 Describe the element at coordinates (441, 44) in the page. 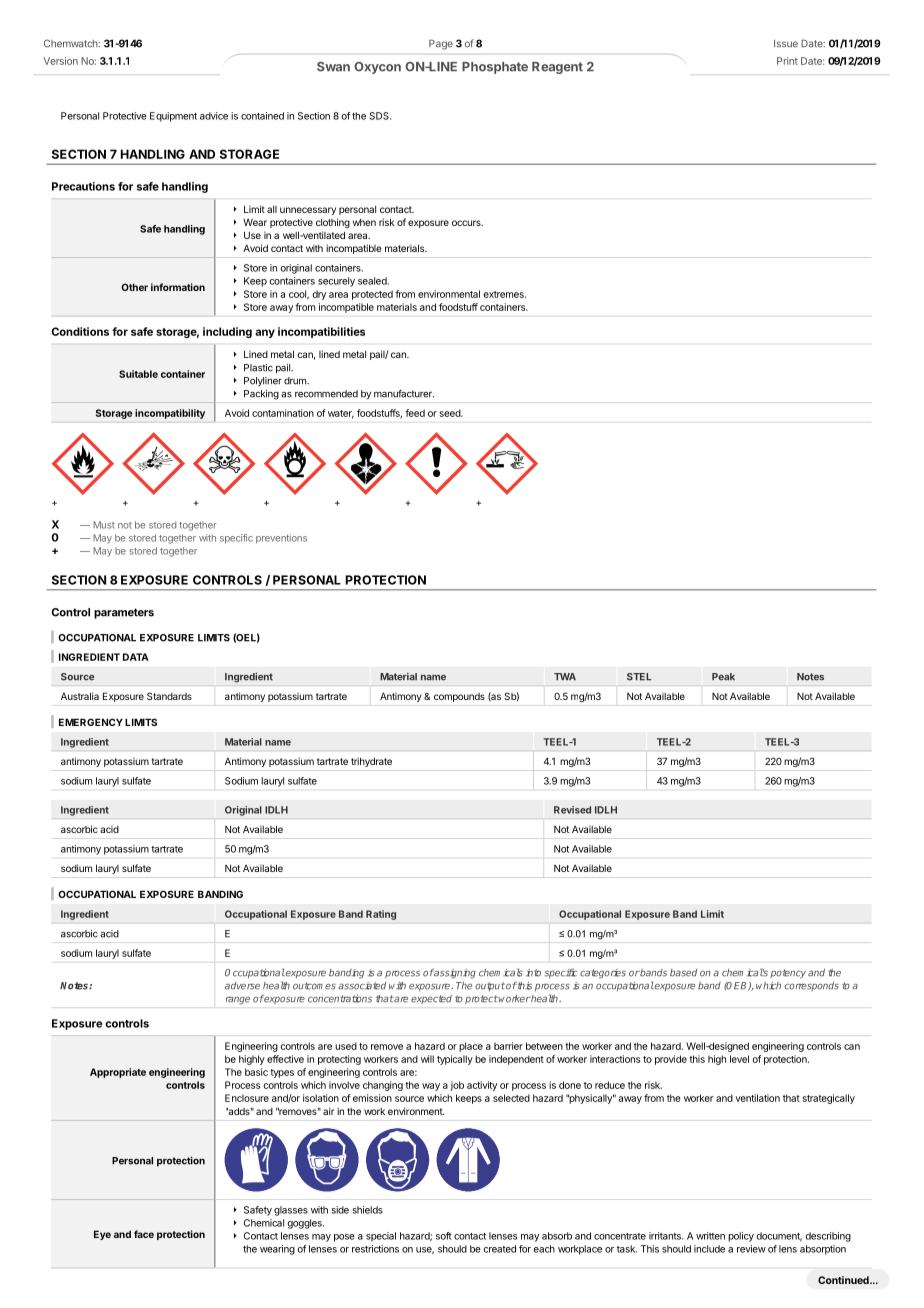

I see `Page` at that location.
